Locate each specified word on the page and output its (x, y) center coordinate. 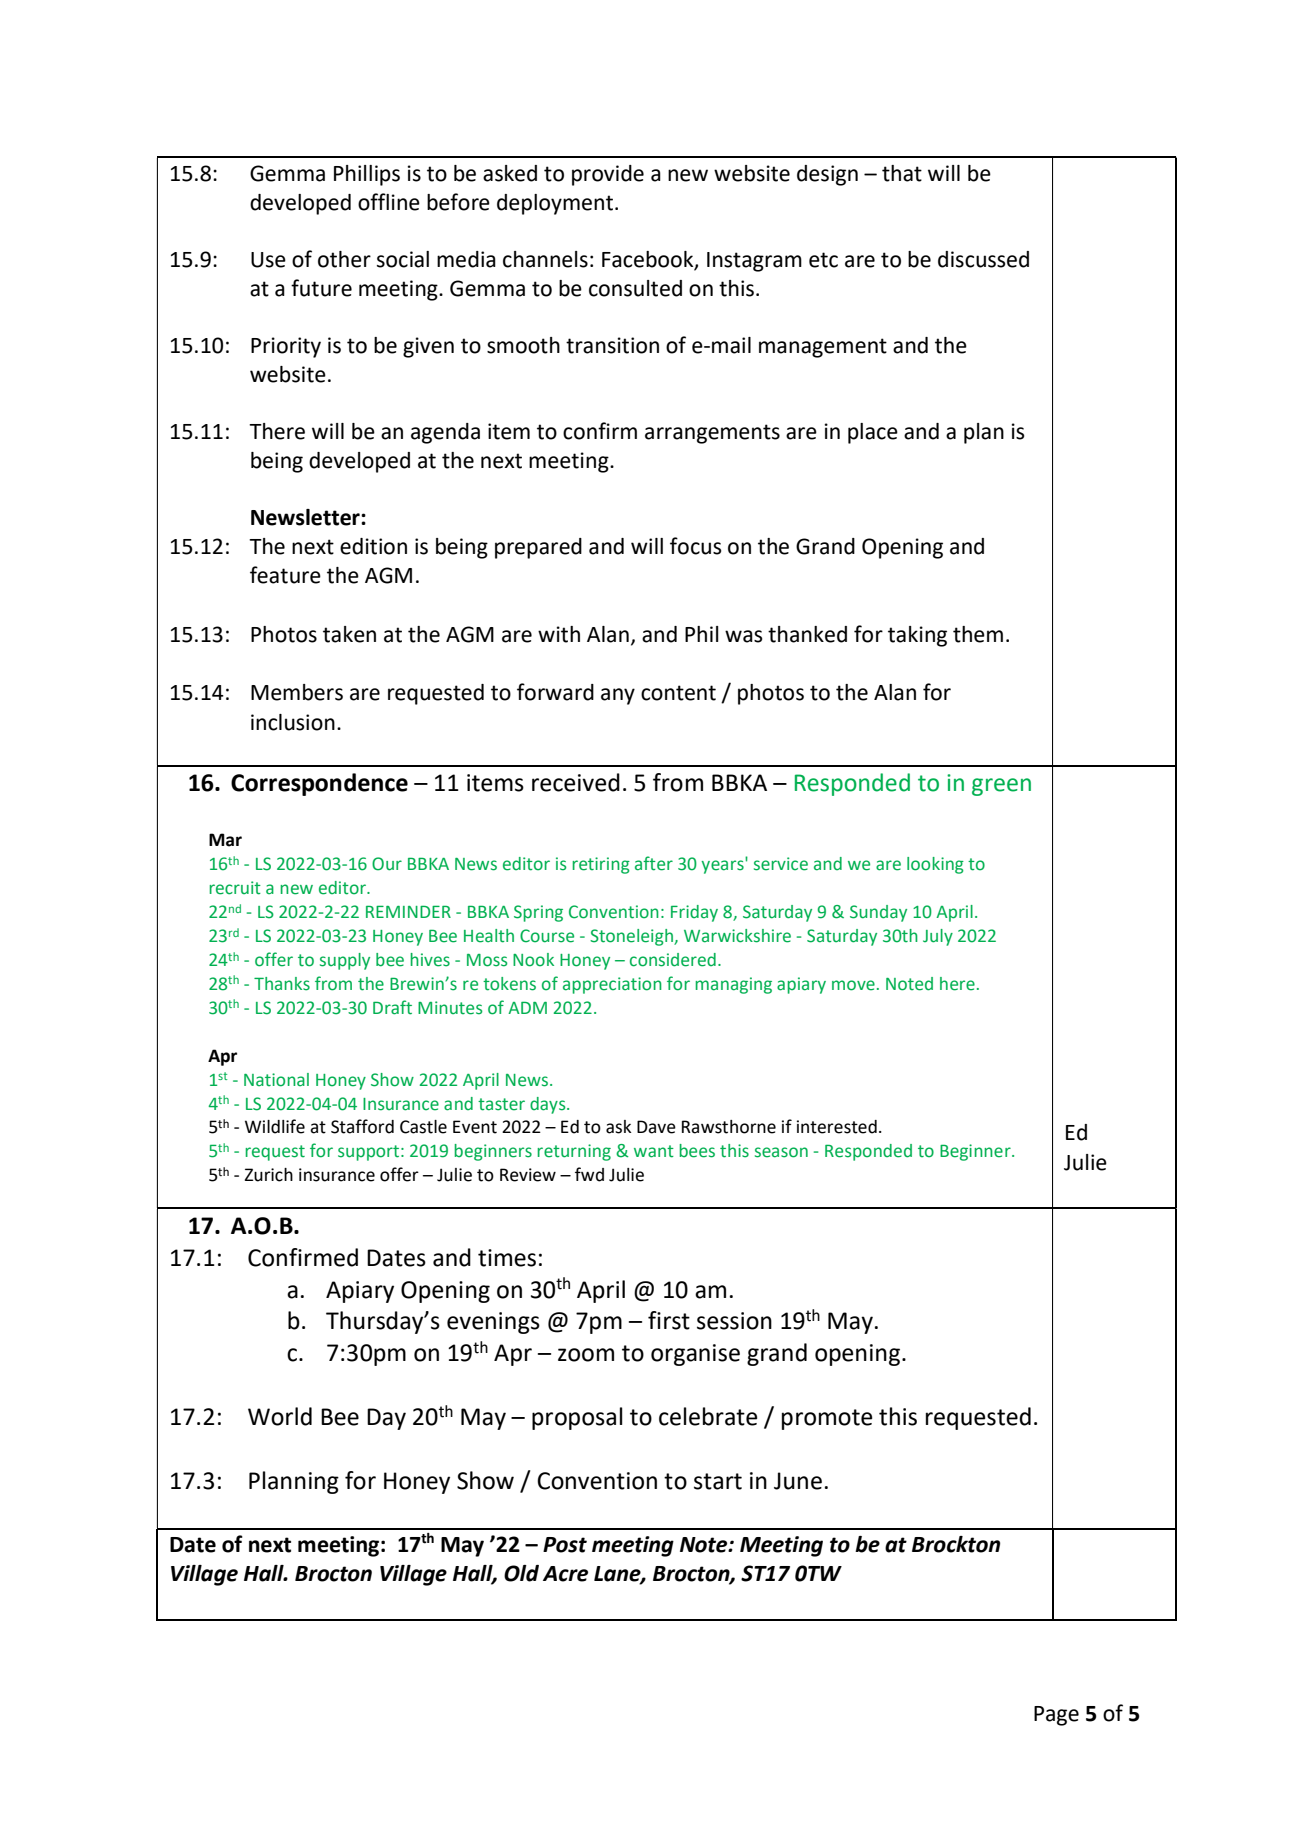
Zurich (269, 1175)
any (618, 696)
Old (521, 1573)
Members (297, 692)
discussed (983, 259)
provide (608, 175)
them (978, 634)
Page (1056, 1716)
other (344, 259)
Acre (565, 1574)
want (654, 1151)
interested (837, 1127)
